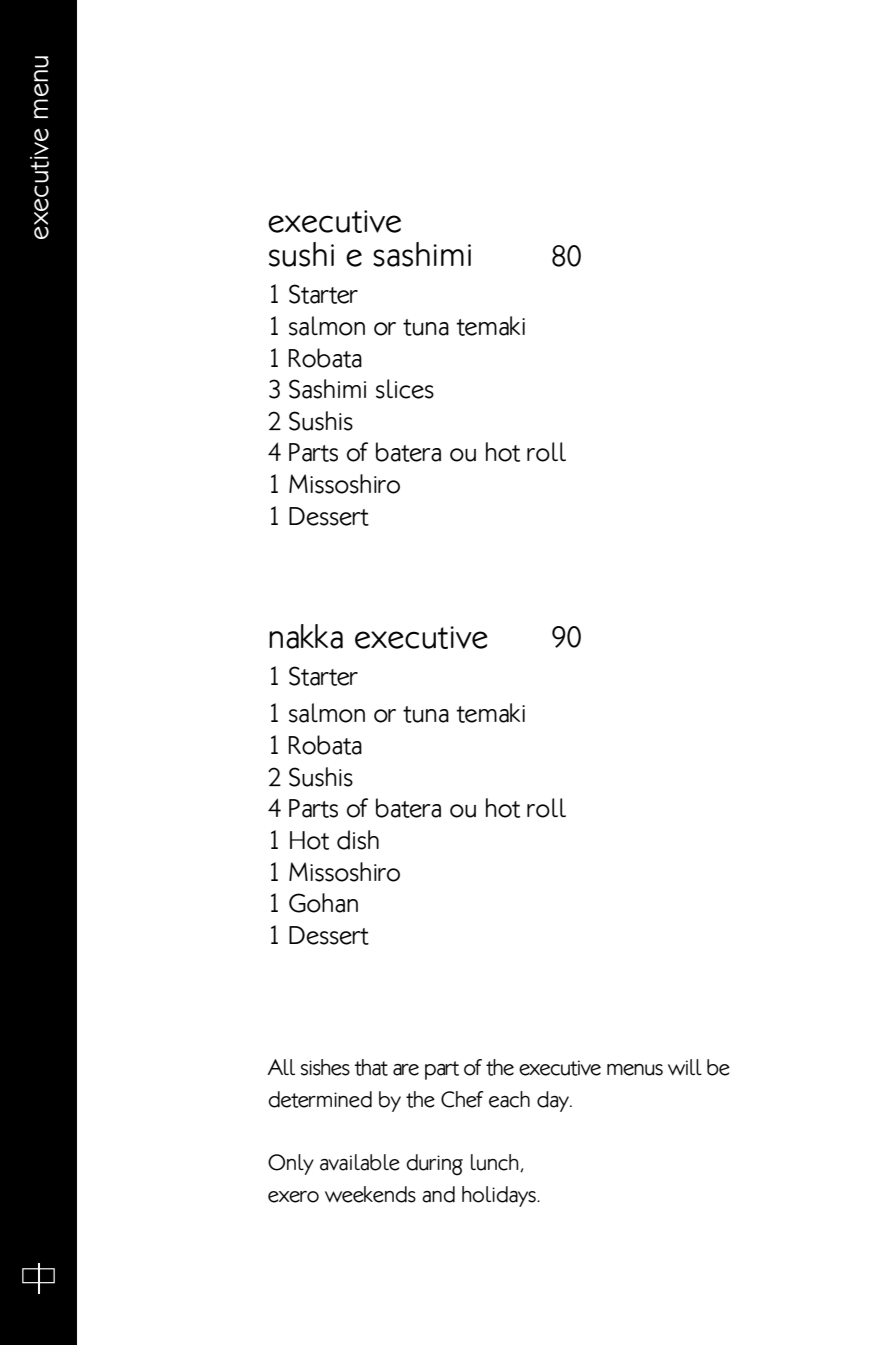  What do you see at coordinates (320, 1099) in the image?
I see `determined` at bounding box center [320, 1099].
